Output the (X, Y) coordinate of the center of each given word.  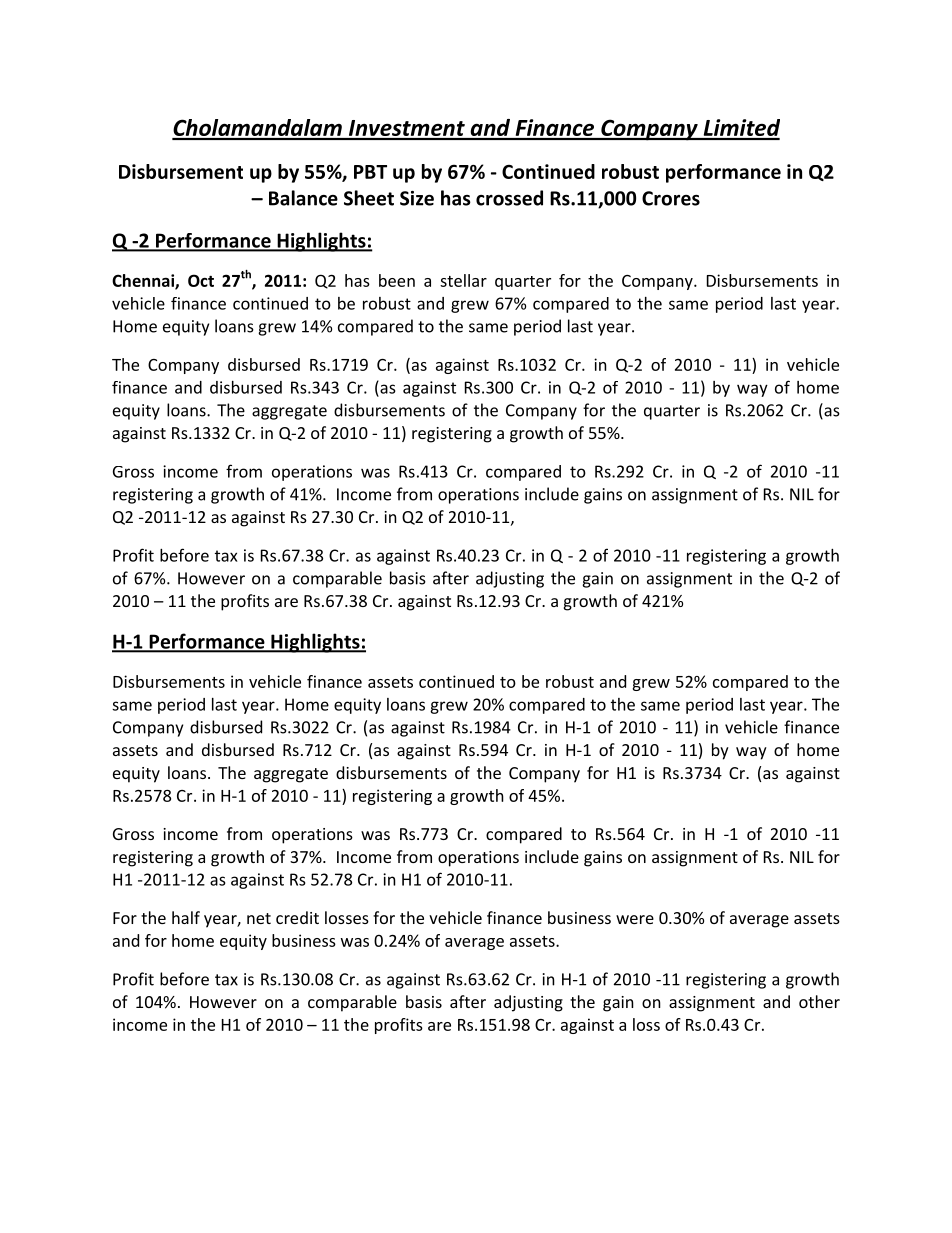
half (186, 917)
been (397, 280)
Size (417, 198)
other (819, 1001)
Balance (303, 198)
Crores (671, 198)
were (635, 919)
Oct (201, 280)
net (259, 918)
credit (297, 917)
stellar (463, 280)
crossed (509, 198)
